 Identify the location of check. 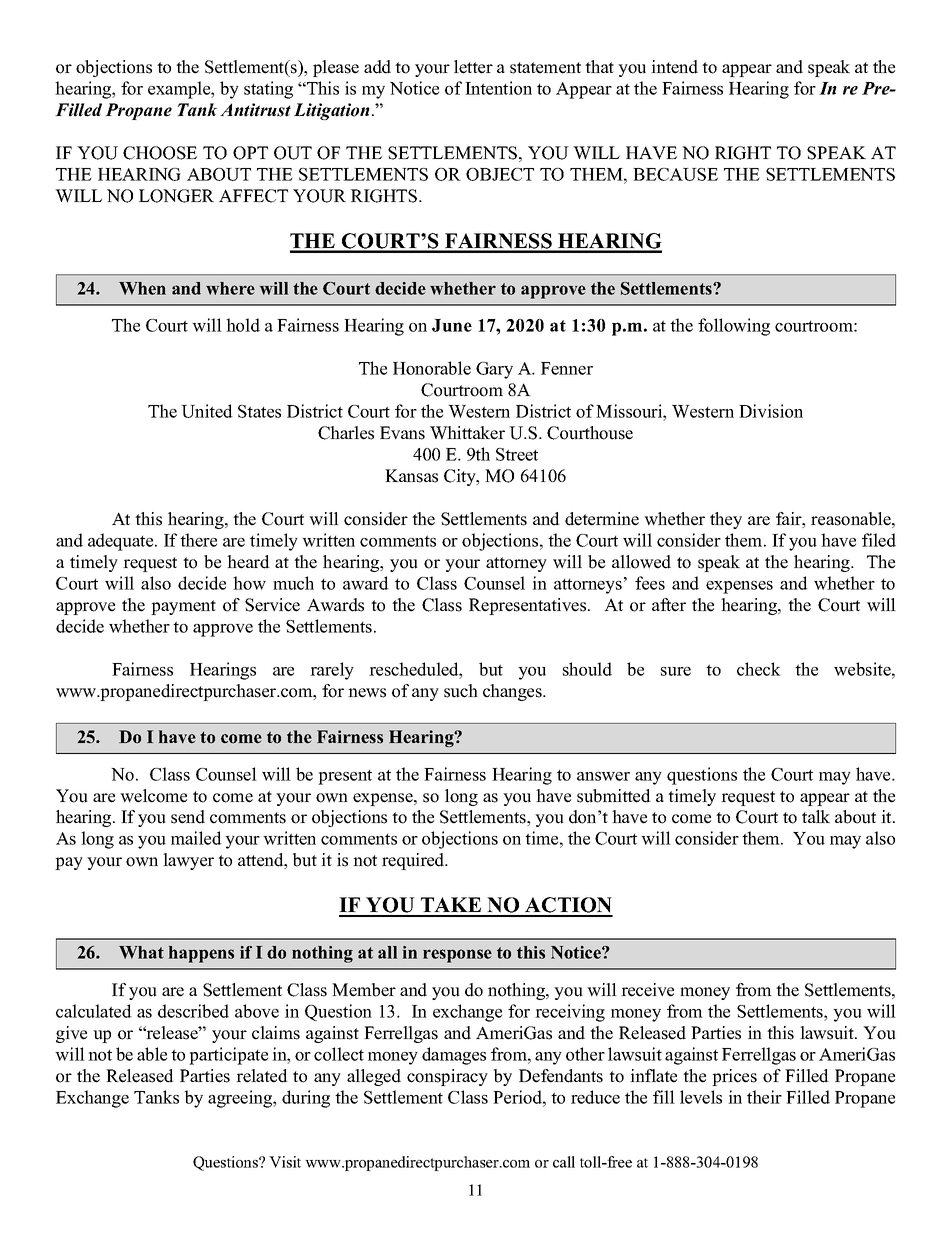
(759, 669).
